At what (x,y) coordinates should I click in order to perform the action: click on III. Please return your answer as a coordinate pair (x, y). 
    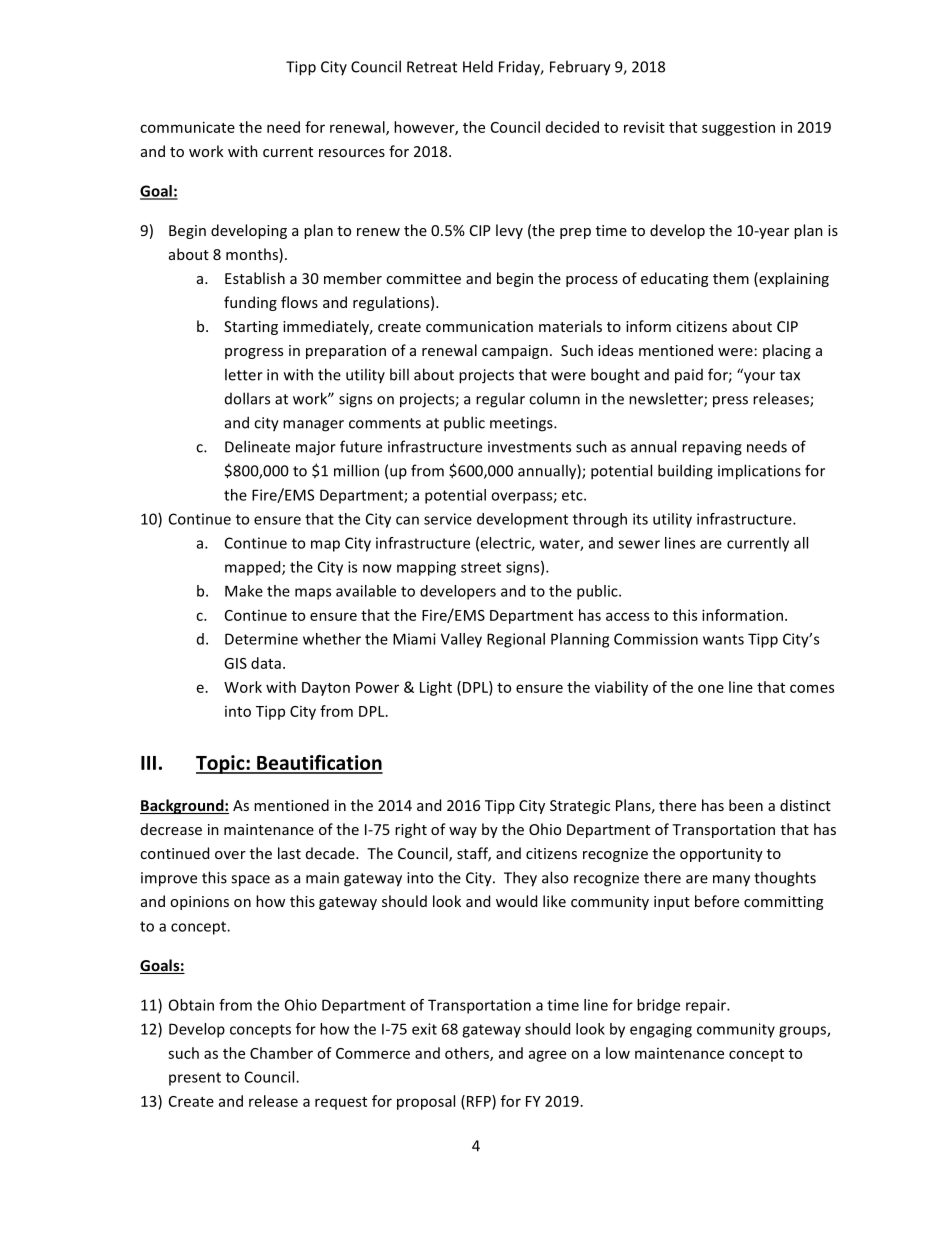
    Looking at the image, I should click on (148, 763).
